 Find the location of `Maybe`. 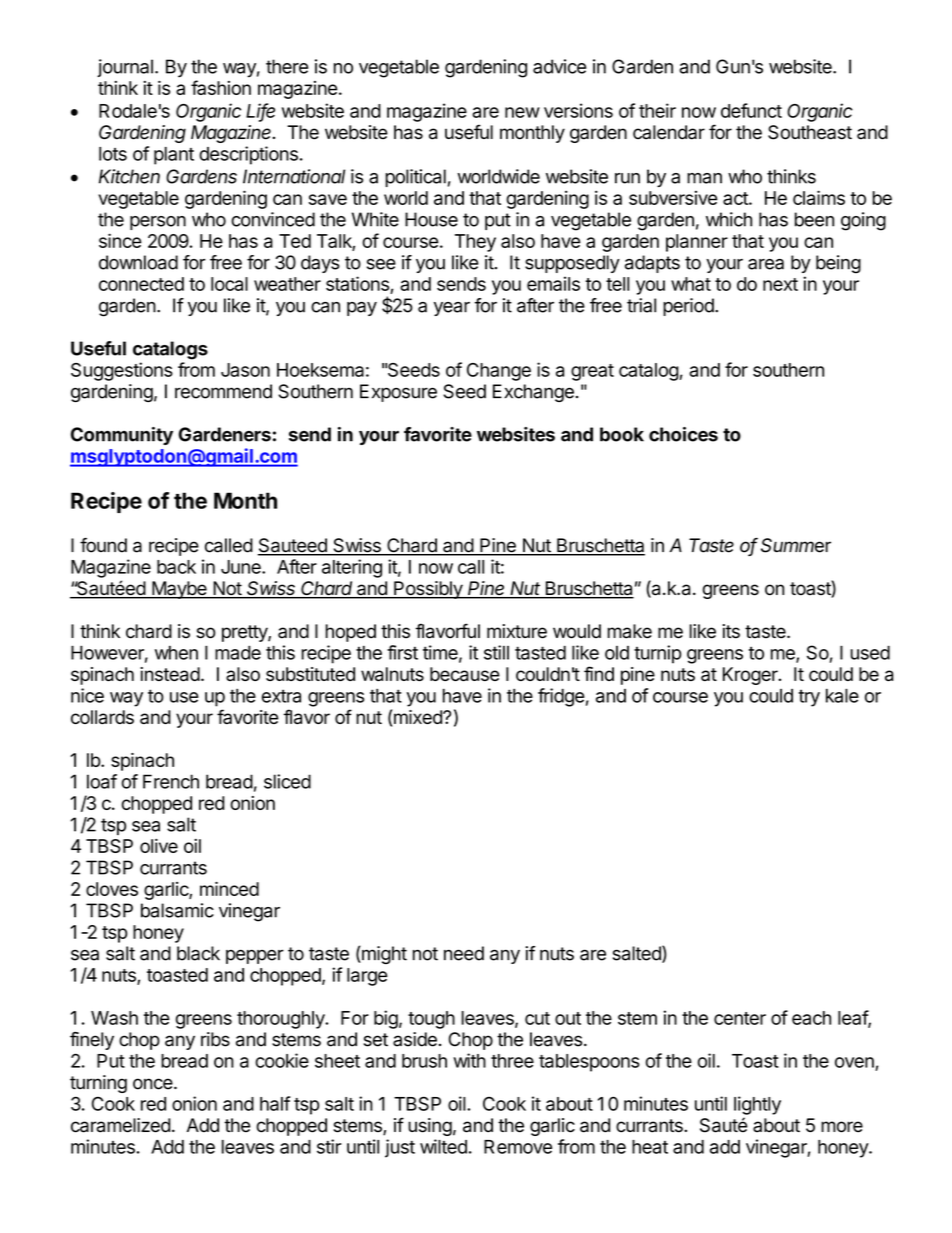

Maybe is located at coordinates (179, 590).
